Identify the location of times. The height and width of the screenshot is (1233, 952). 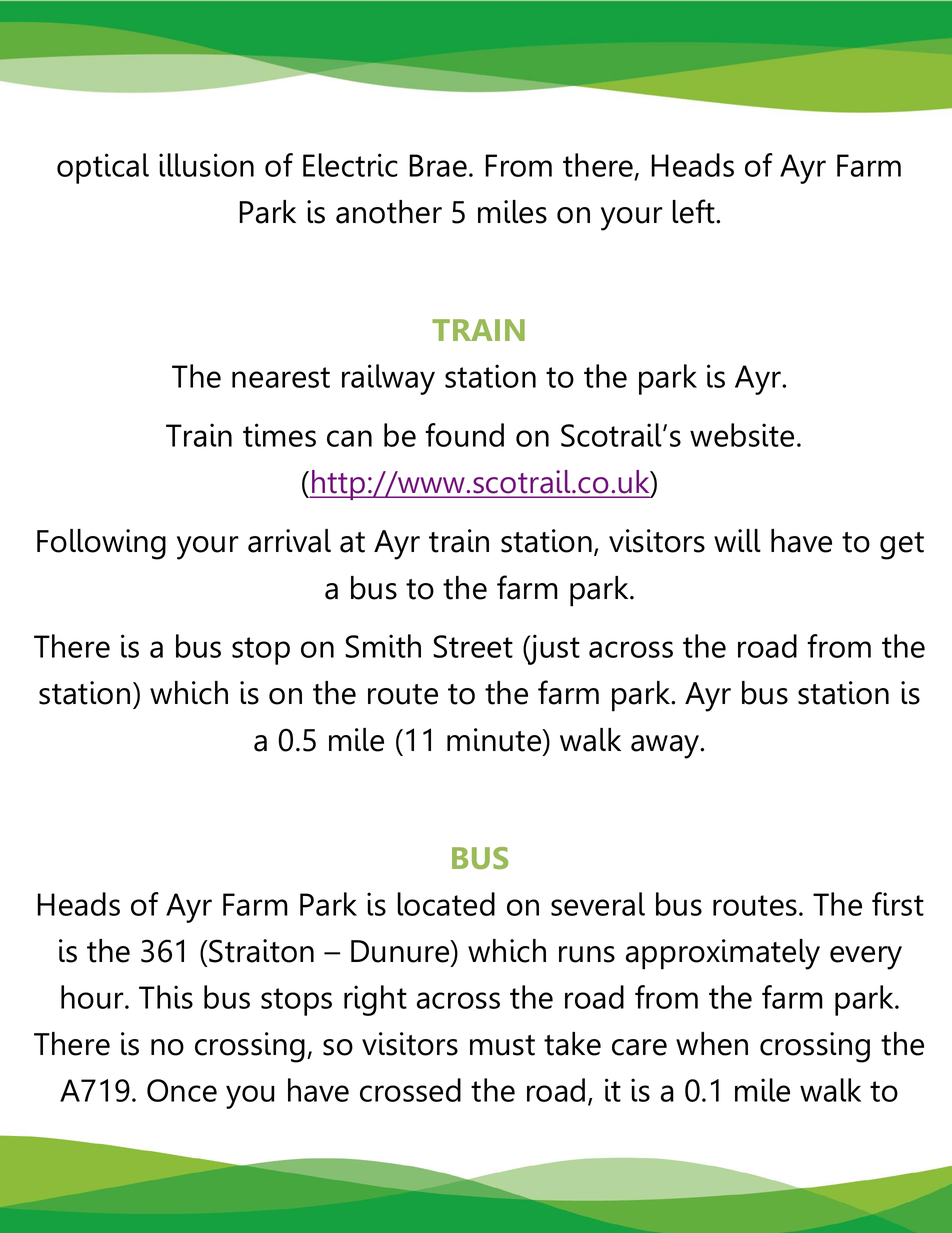
(279, 435).
